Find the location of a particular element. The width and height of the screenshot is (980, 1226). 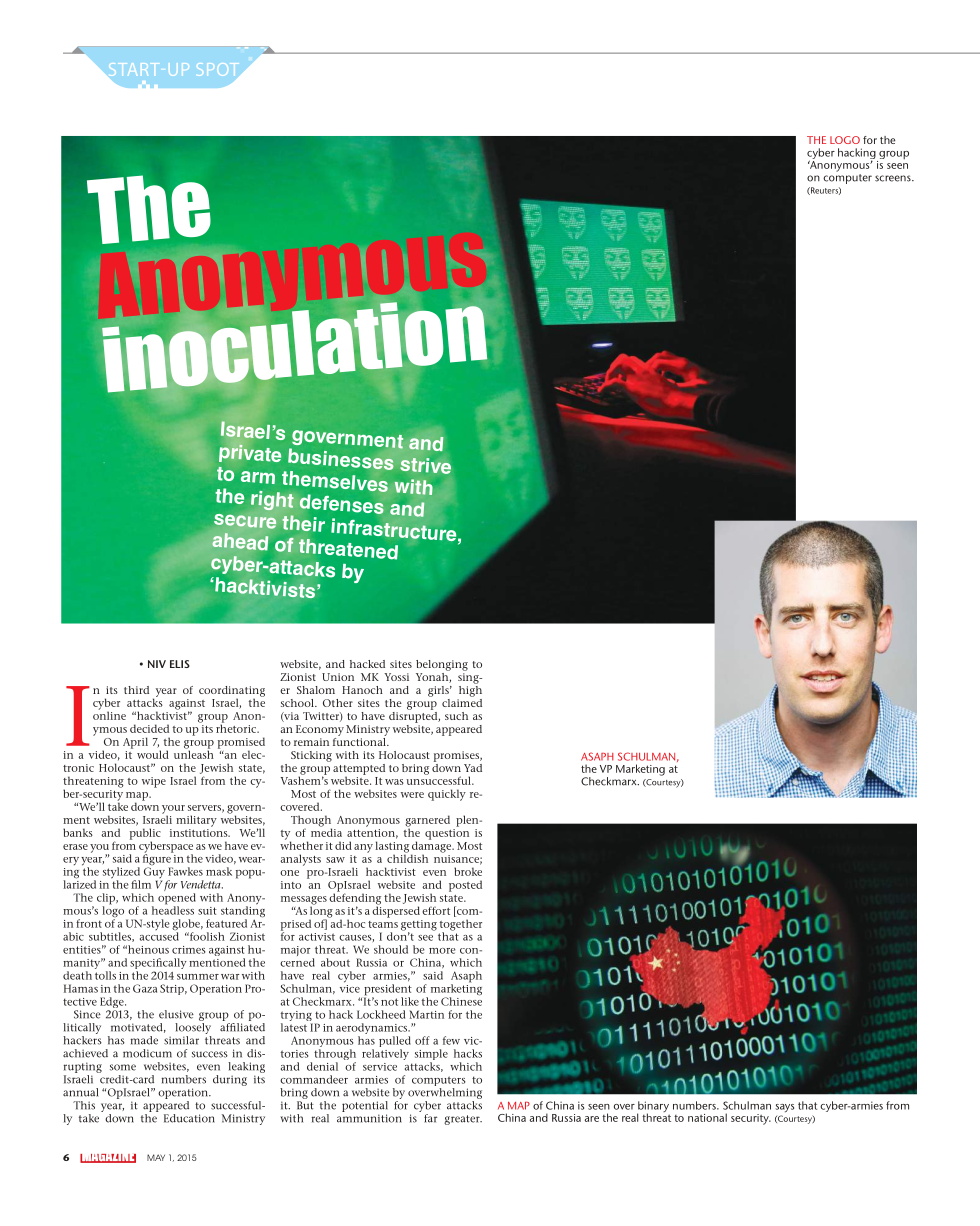

claimed is located at coordinates (462, 701).
